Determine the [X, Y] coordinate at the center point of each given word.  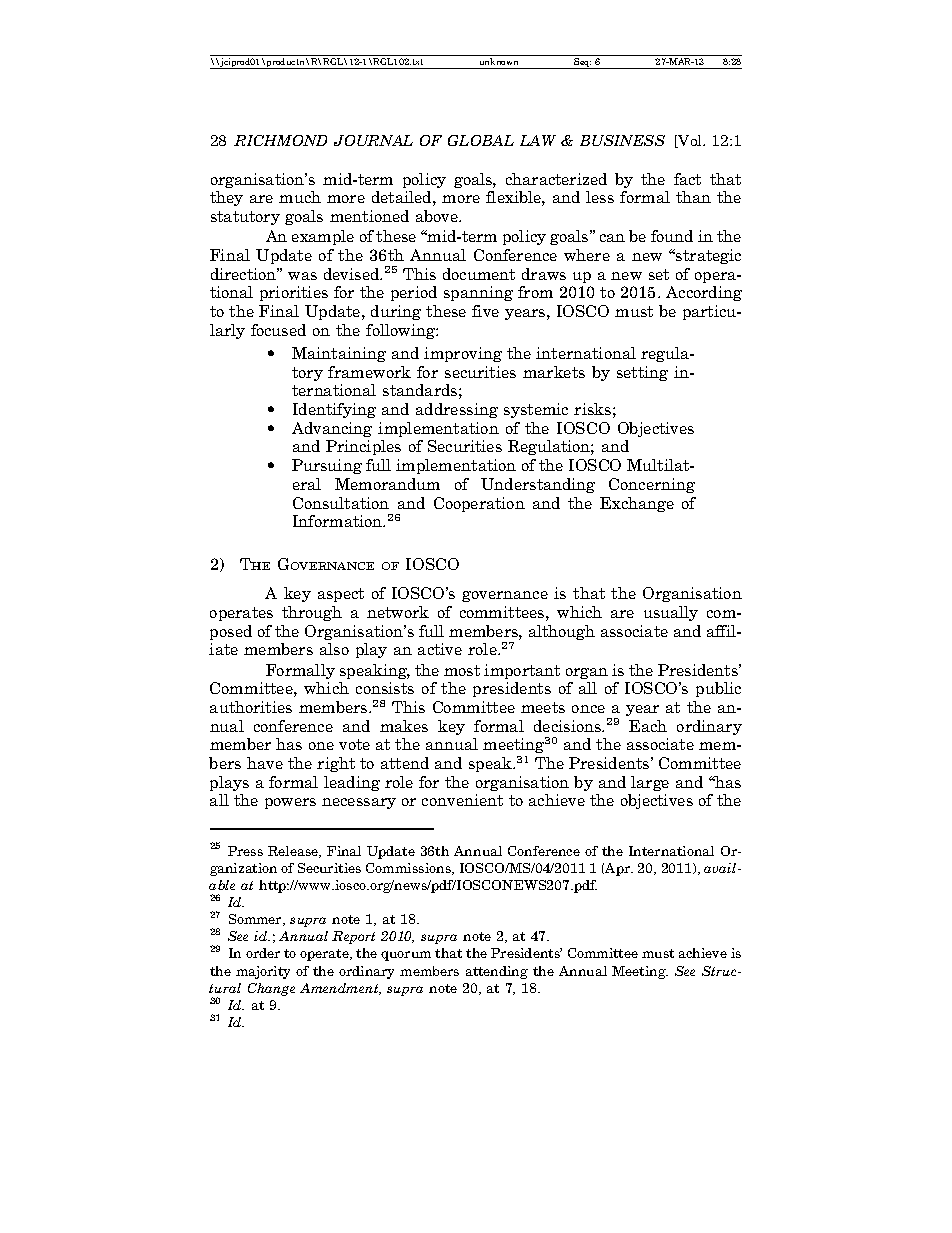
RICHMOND [280, 140]
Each [648, 726]
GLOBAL [481, 140]
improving [463, 354]
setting [642, 373]
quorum [406, 956]
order [263, 953]
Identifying [334, 410]
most [462, 670]
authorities [251, 707]
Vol [690, 141]
